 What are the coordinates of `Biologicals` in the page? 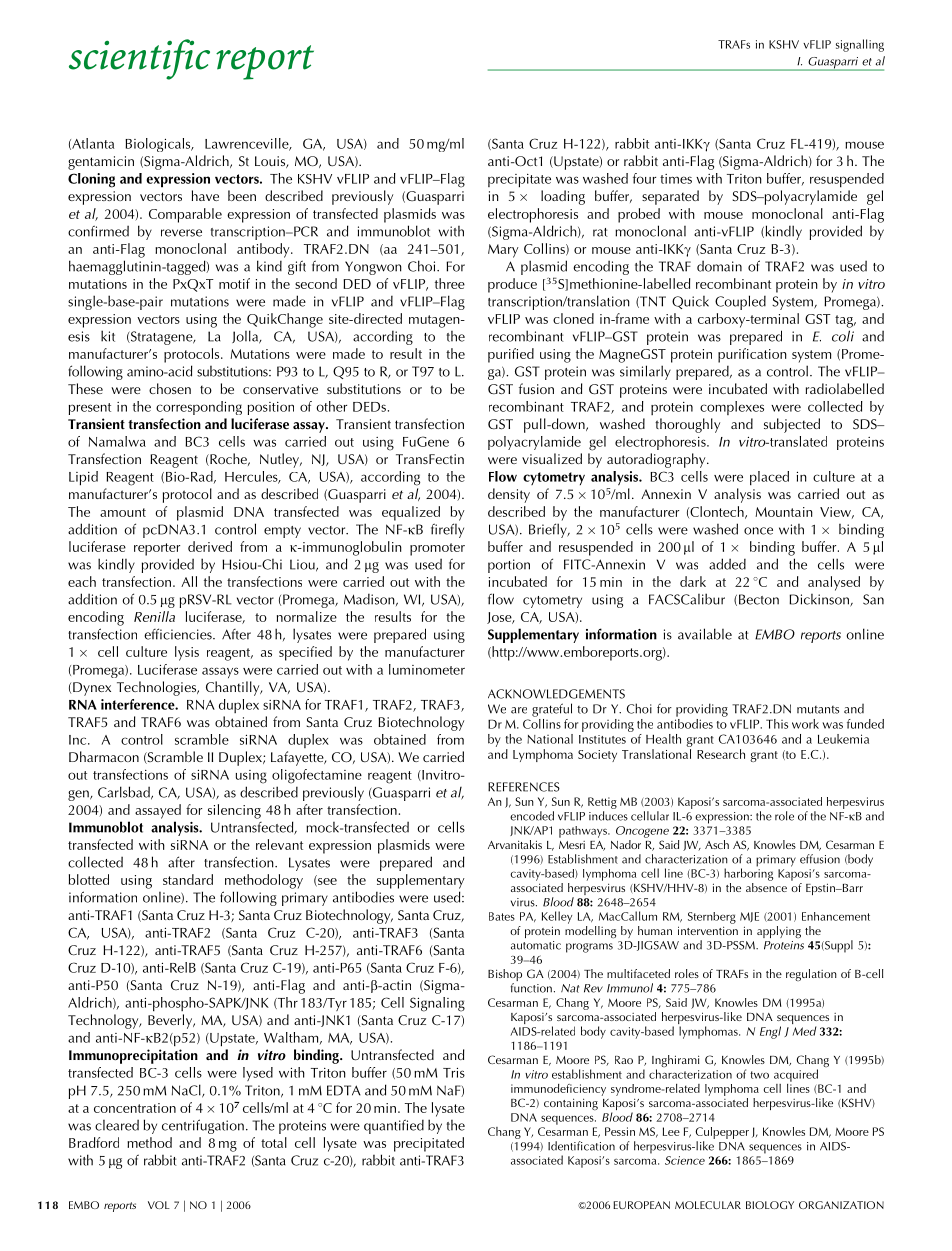 It's located at (159, 145).
